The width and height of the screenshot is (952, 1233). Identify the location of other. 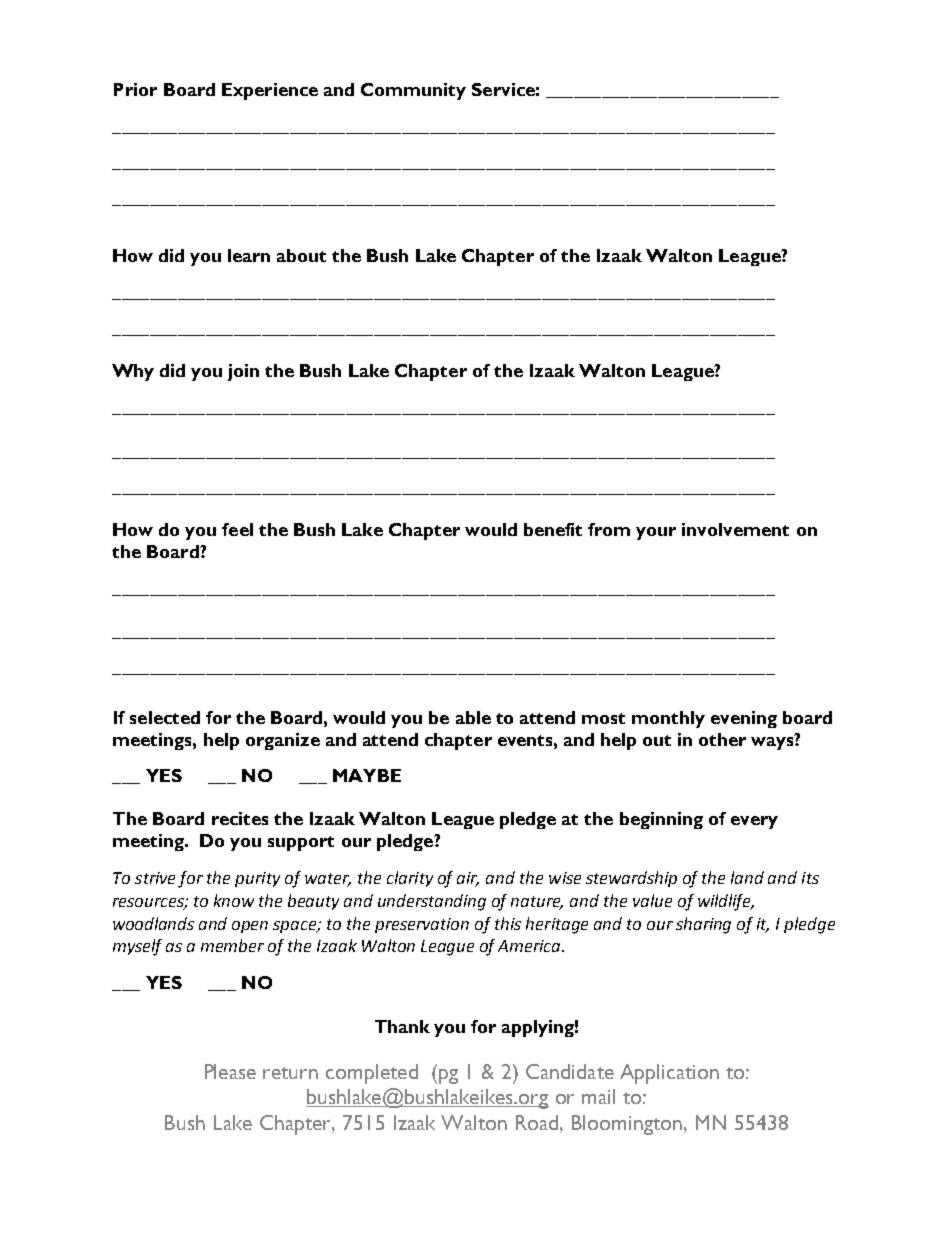
(722, 739).
